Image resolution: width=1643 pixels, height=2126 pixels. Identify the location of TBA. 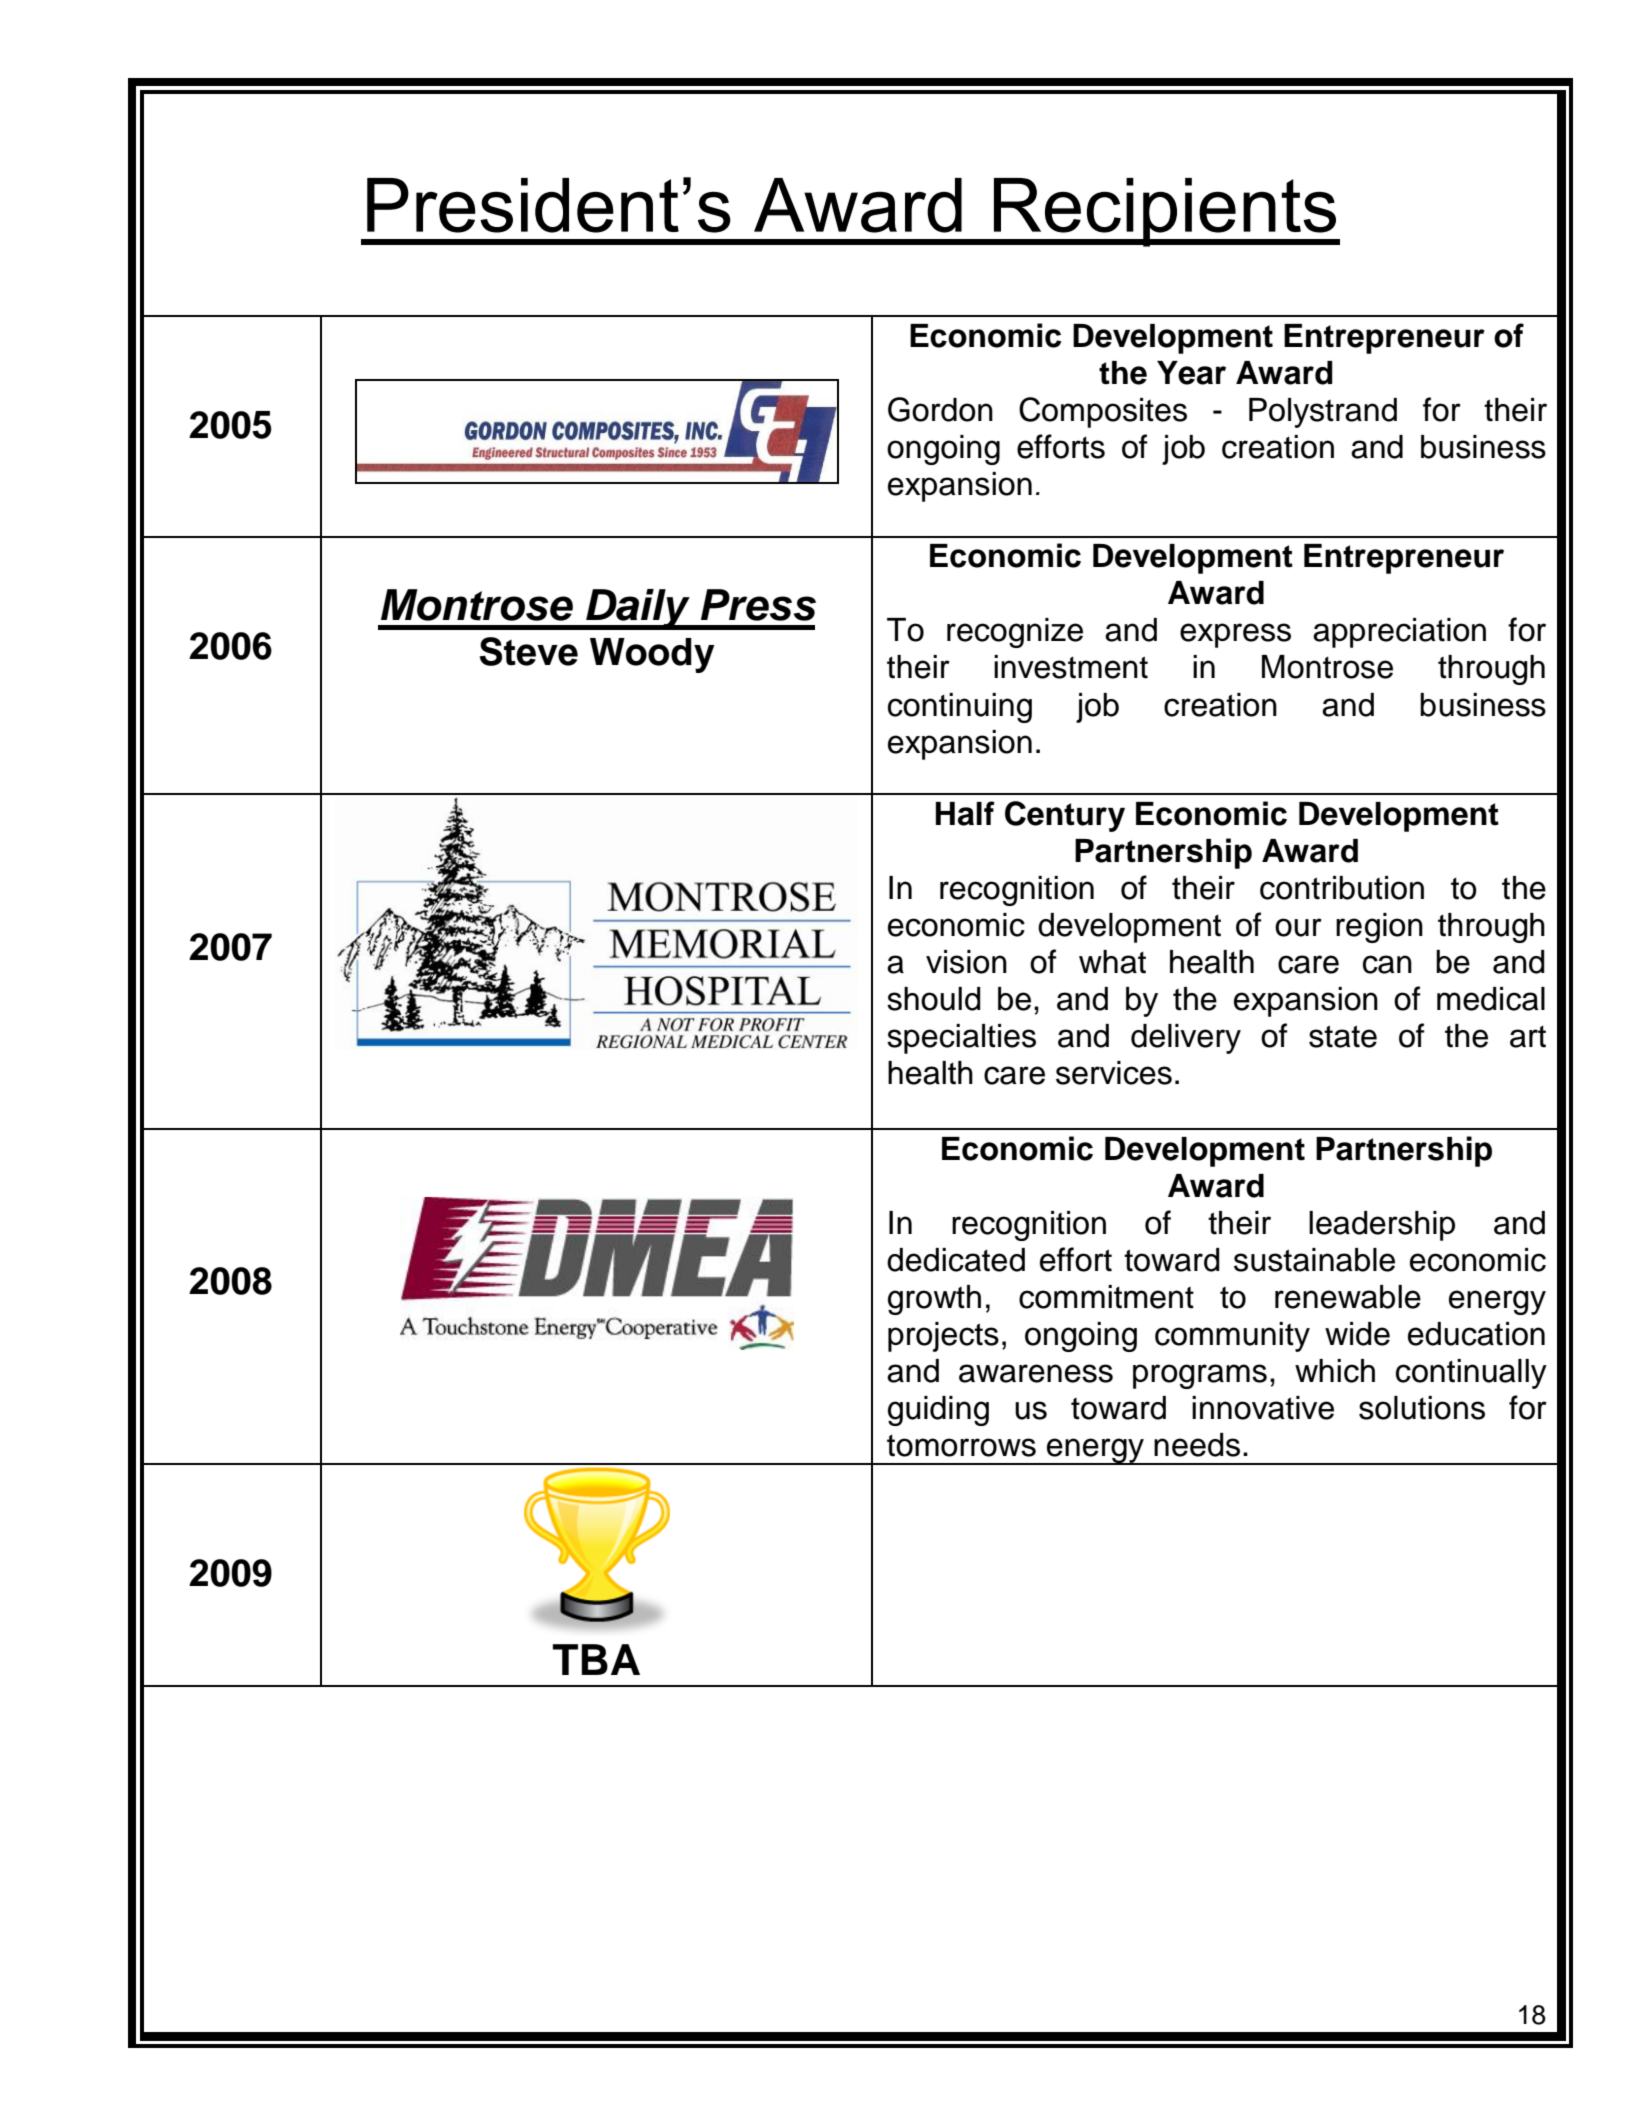
(596, 1659).
